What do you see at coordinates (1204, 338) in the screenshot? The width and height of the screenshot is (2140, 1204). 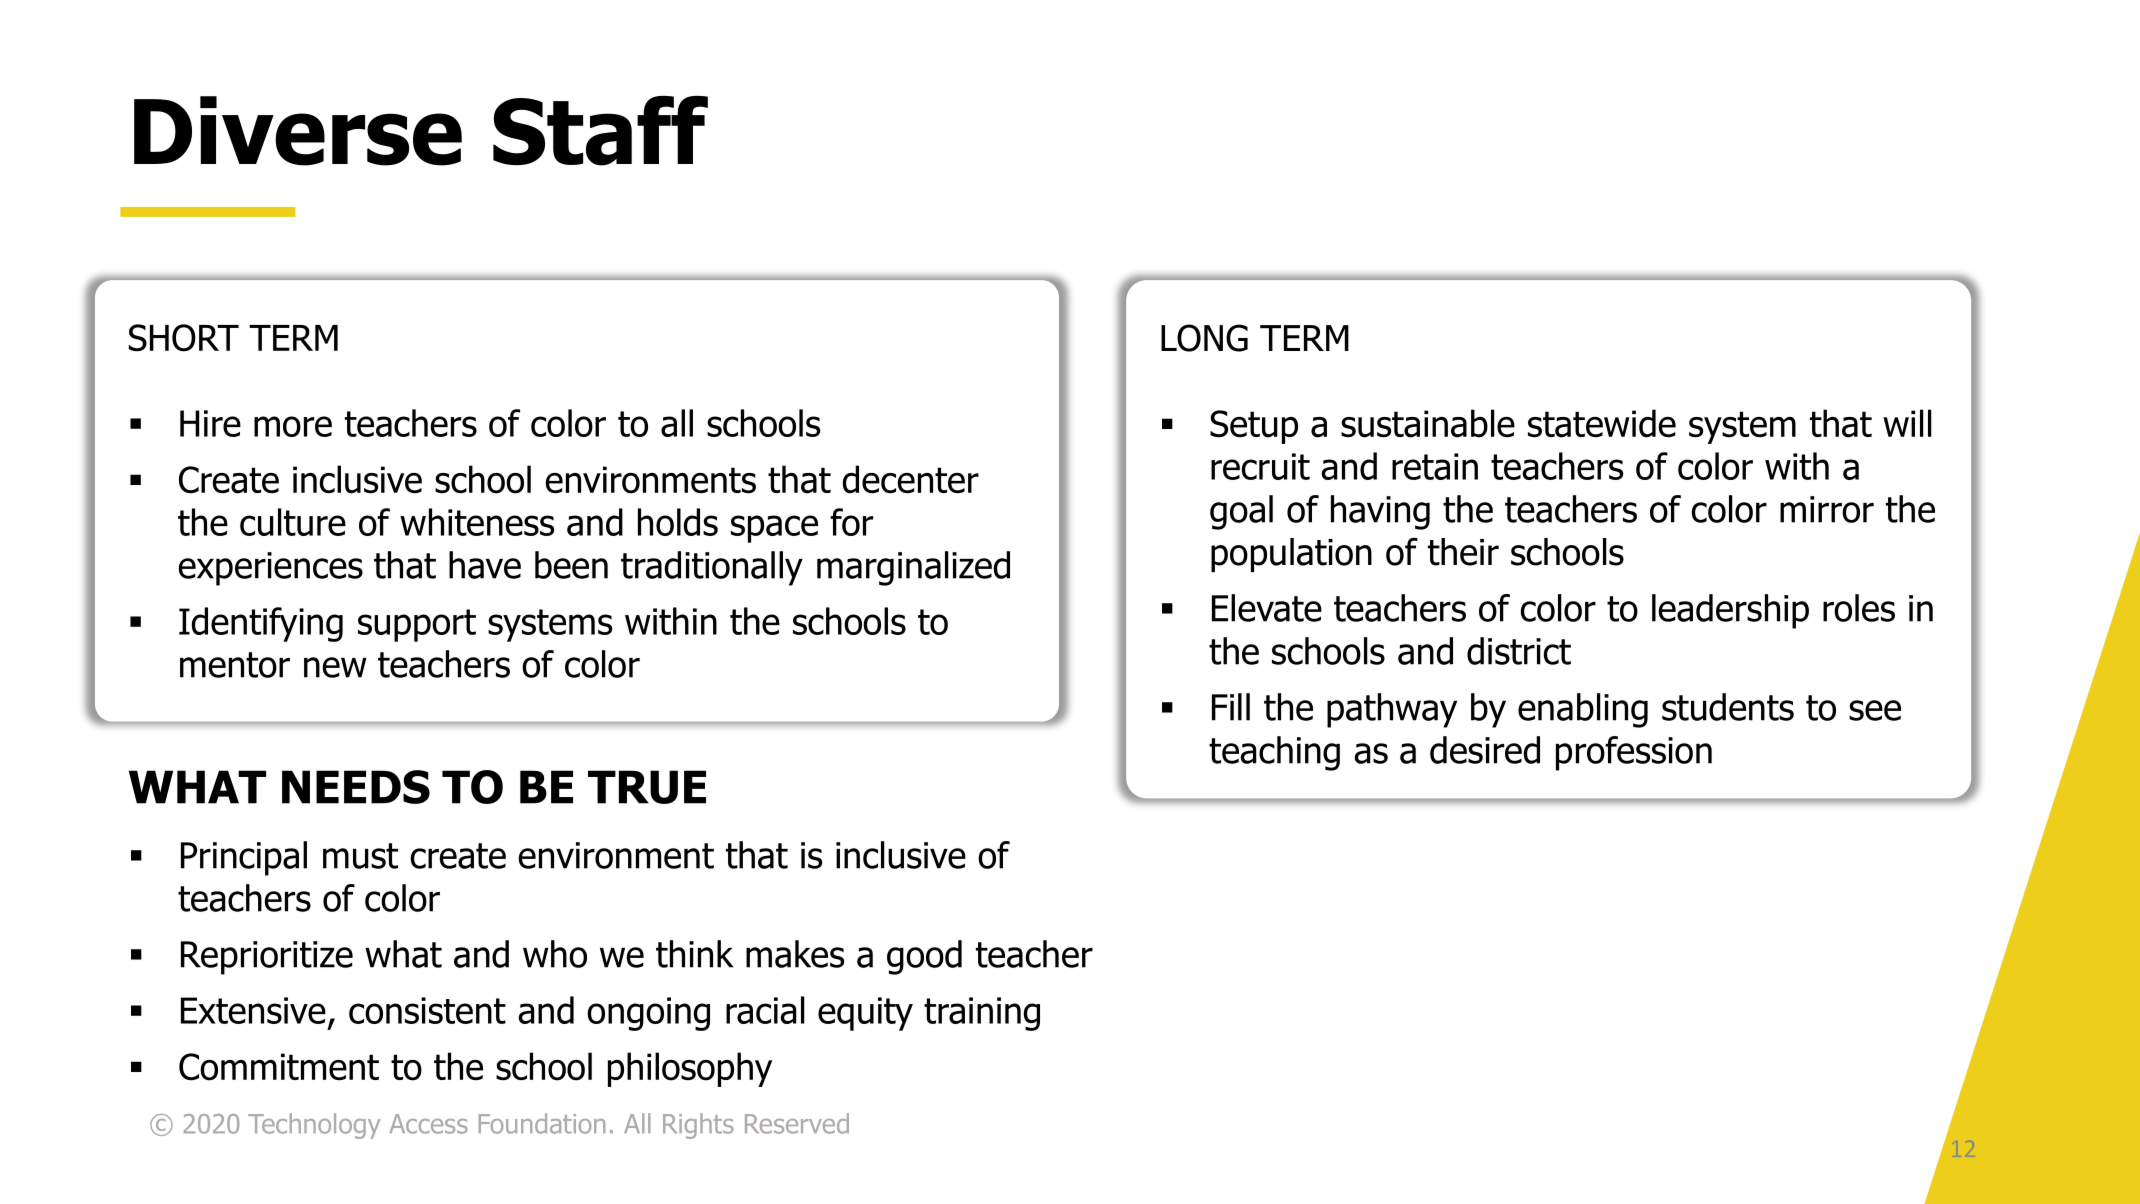 I see `LONG` at bounding box center [1204, 338].
